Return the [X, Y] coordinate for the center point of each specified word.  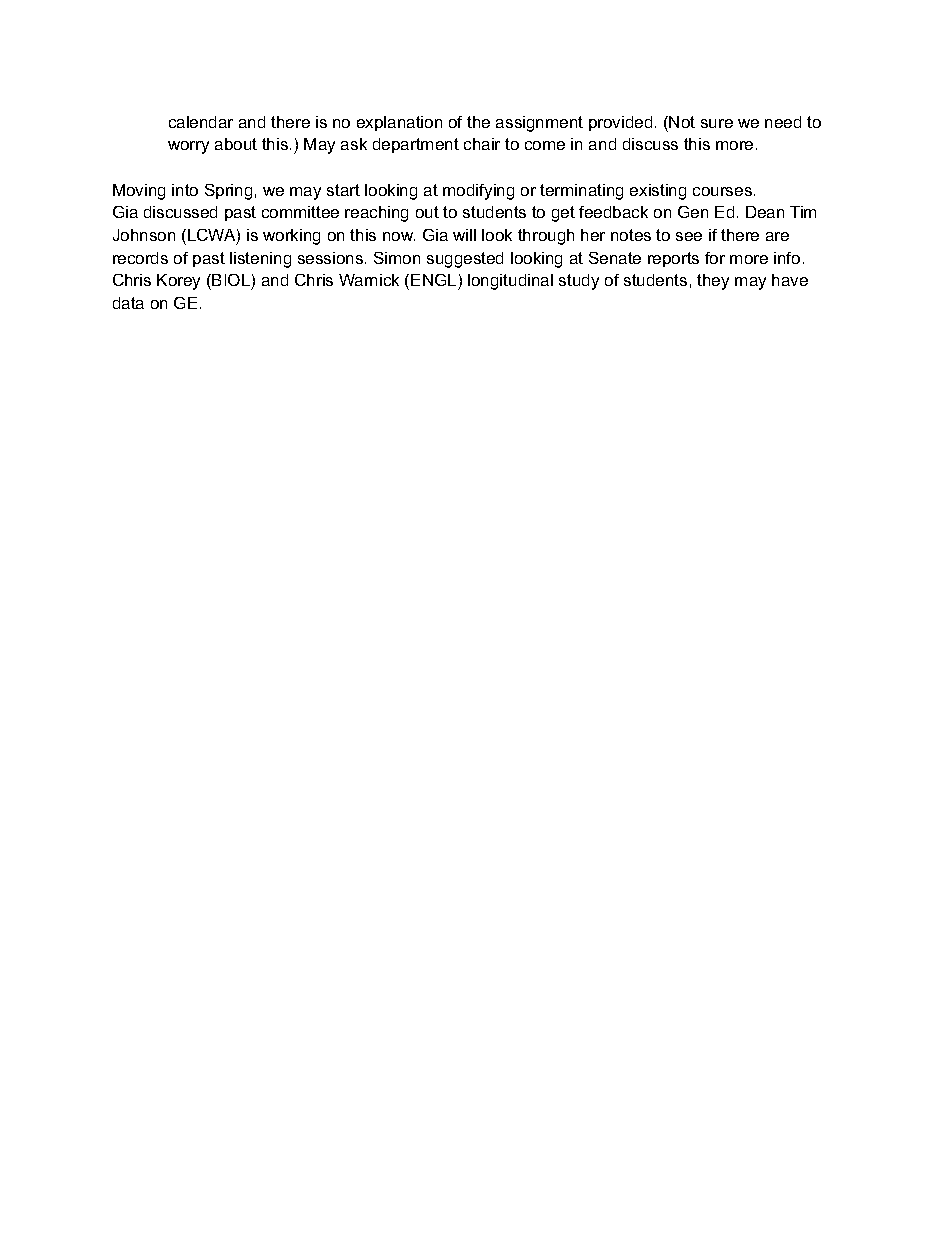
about [236, 144]
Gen [693, 212]
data [128, 303]
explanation [399, 123]
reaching [376, 214]
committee [300, 212]
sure [717, 123]
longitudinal [510, 282]
